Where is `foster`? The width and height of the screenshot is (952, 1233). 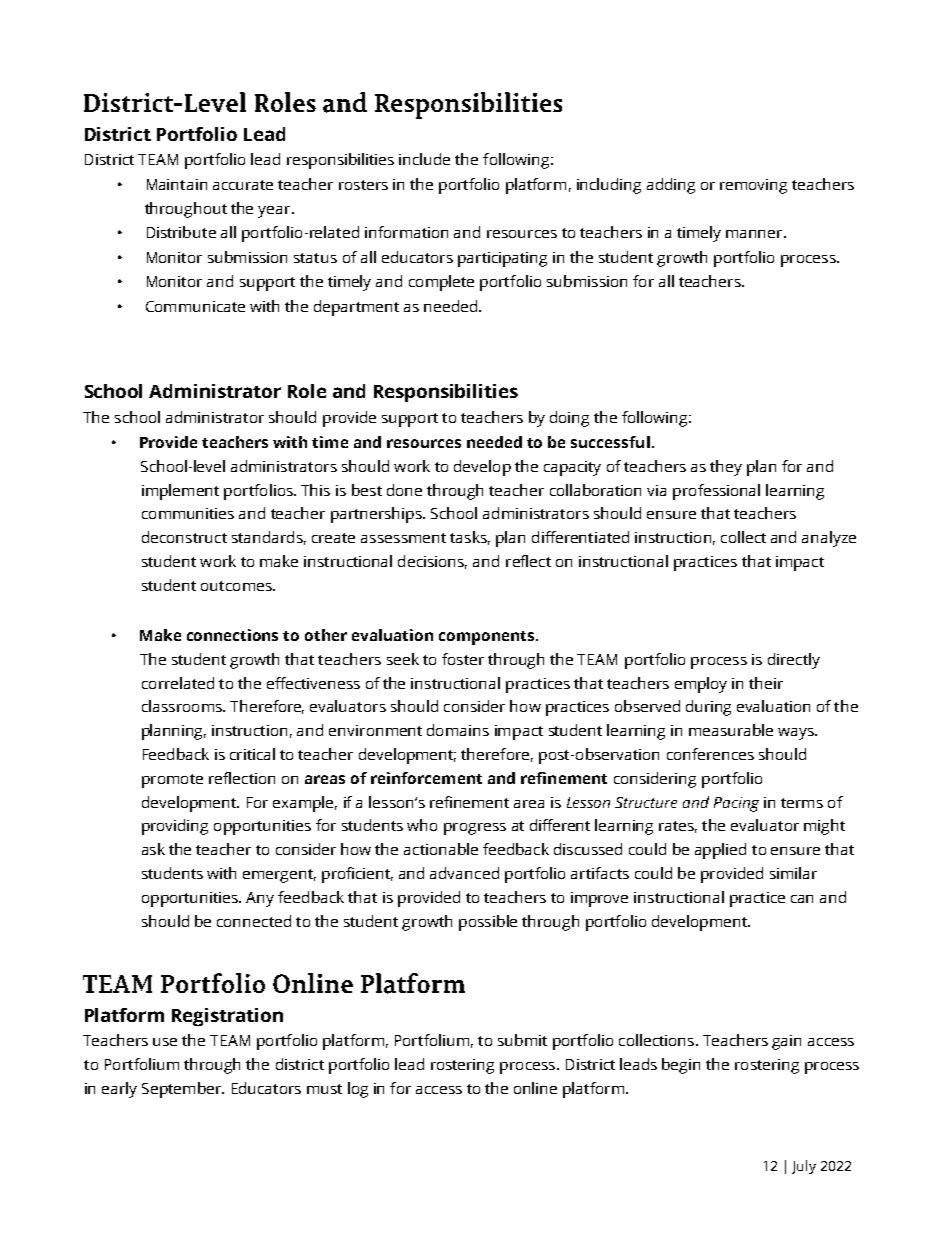 foster is located at coordinates (463, 659).
